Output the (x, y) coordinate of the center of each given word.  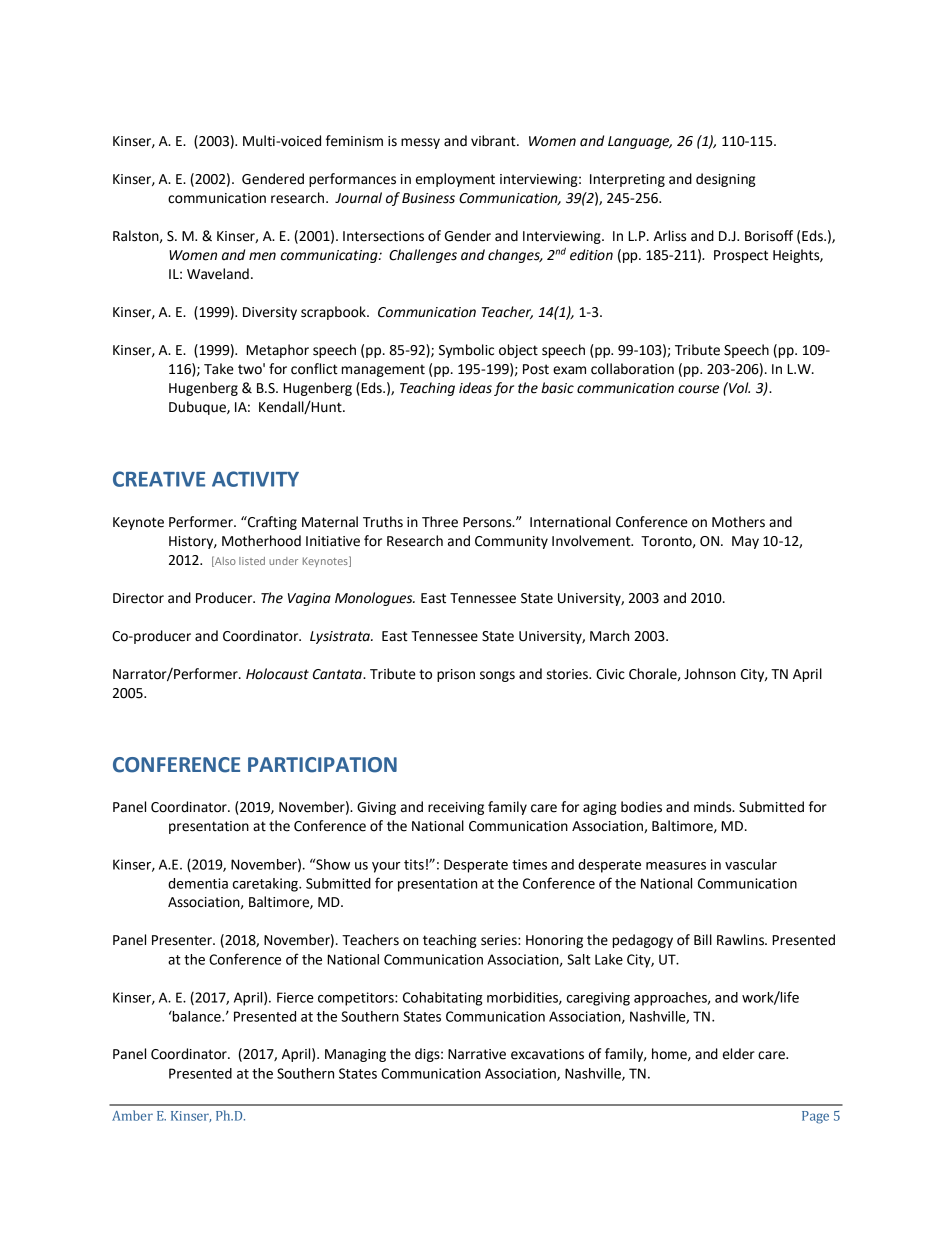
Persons (488, 522)
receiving (456, 808)
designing (725, 180)
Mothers (738, 522)
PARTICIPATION (322, 765)
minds (714, 807)
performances (352, 180)
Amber (132, 1115)
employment (455, 180)
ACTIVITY (255, 479)
